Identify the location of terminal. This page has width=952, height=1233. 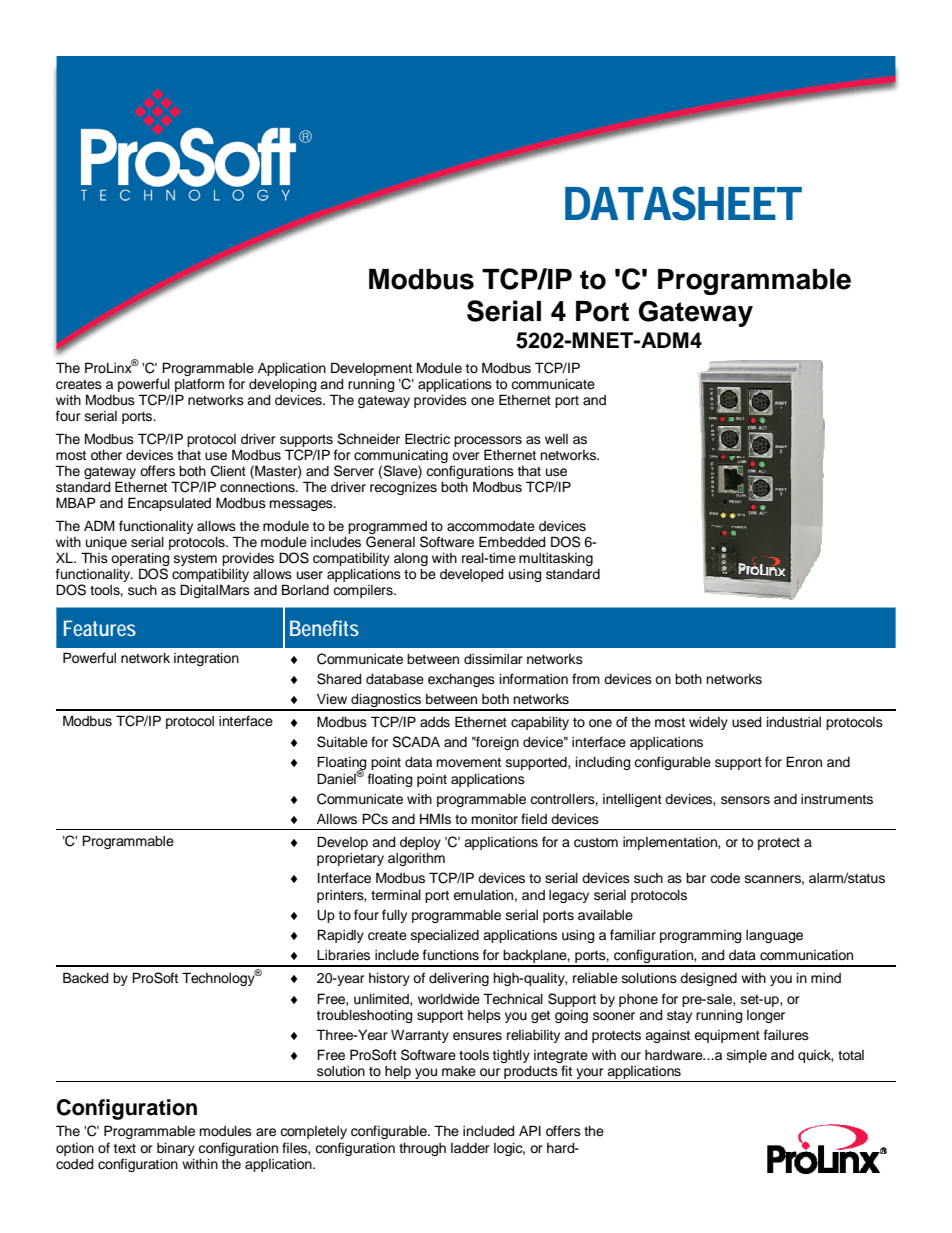
(396, 895).
